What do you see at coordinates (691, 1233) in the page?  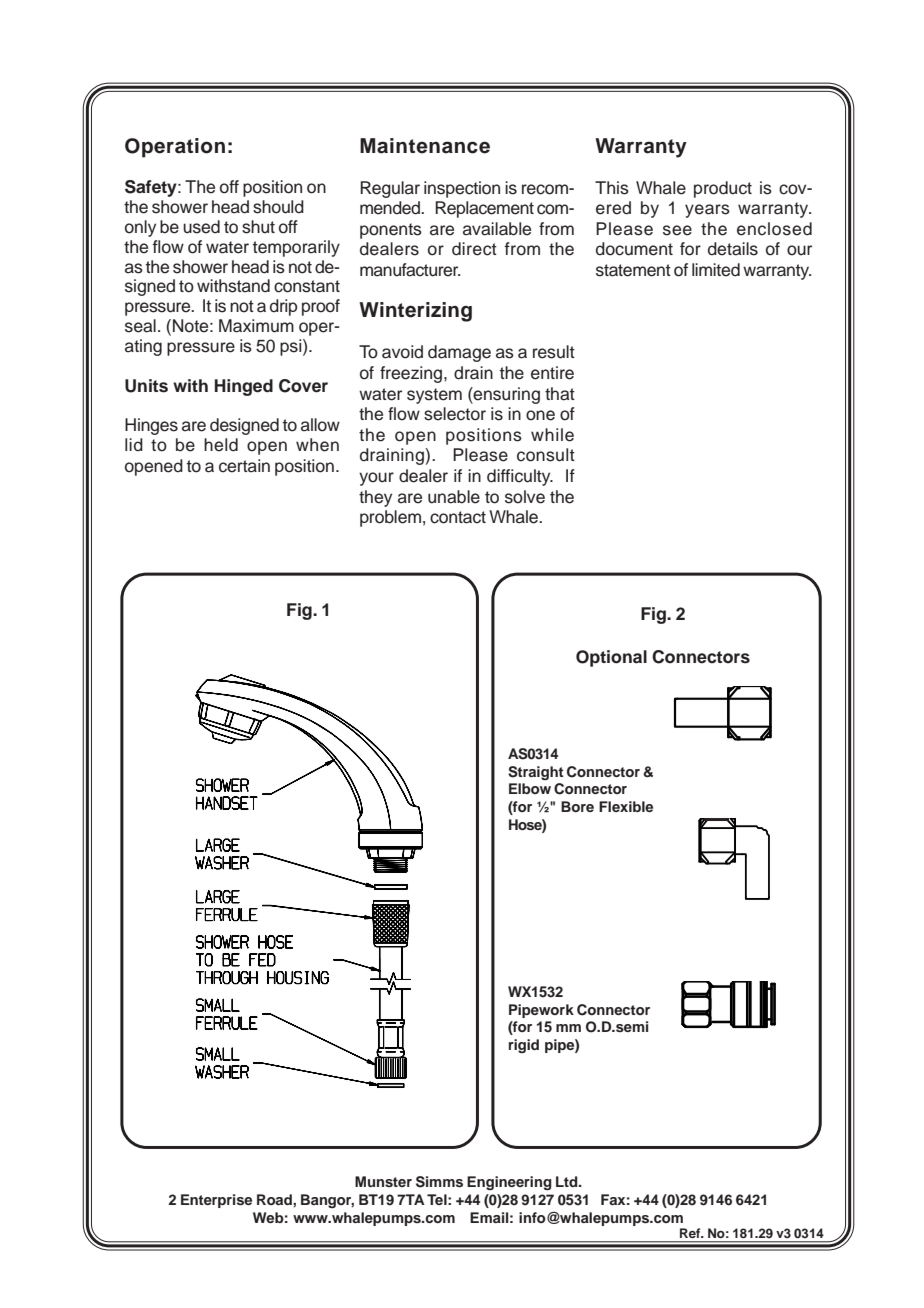 I see `Ref` at bounding box center [691, 1233].
